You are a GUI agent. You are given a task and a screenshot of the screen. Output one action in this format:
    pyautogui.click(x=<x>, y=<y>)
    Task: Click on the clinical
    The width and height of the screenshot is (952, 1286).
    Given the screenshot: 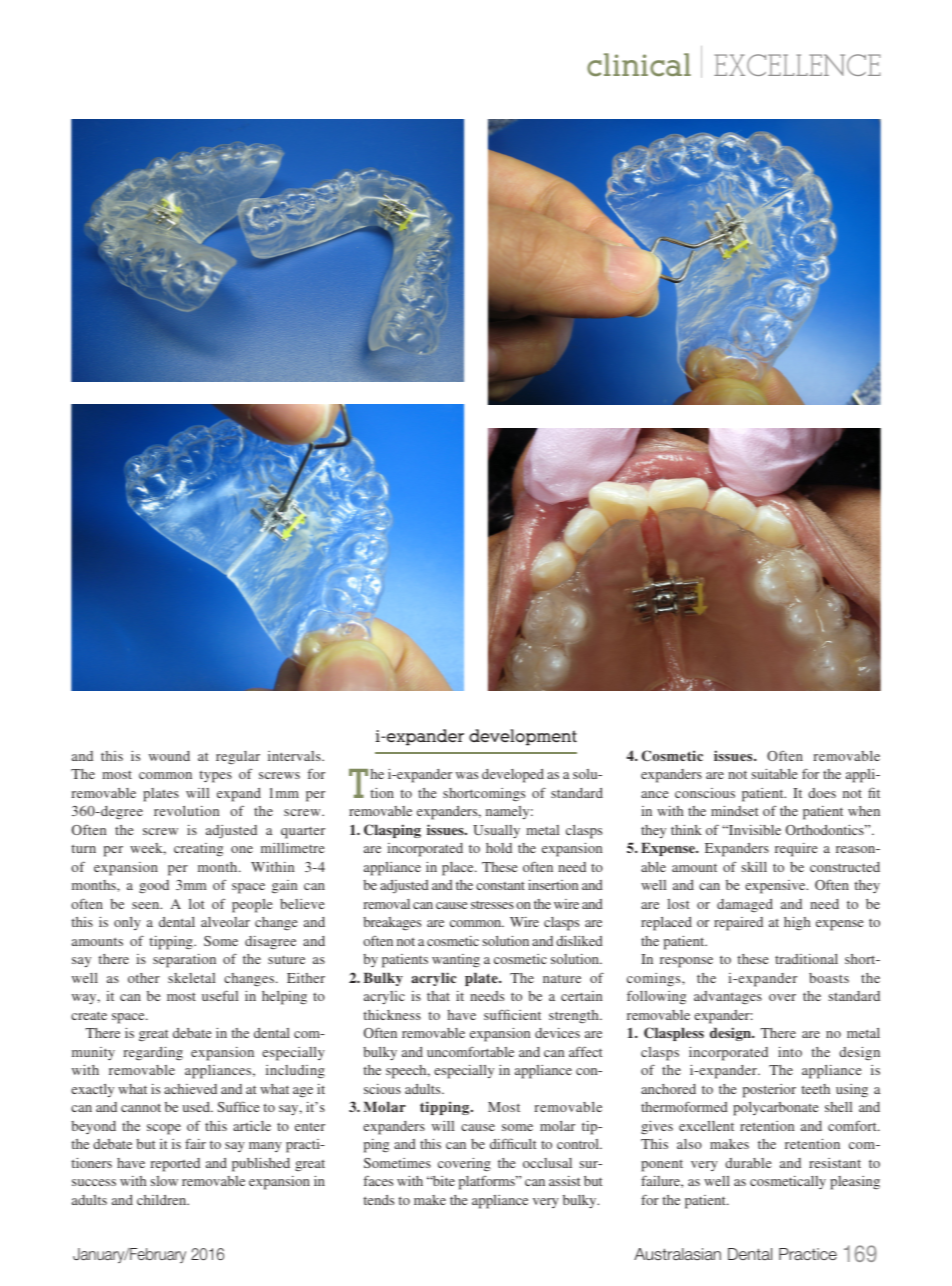 What is the action you would take?
    pyautogui.click(x=639, y=64)
